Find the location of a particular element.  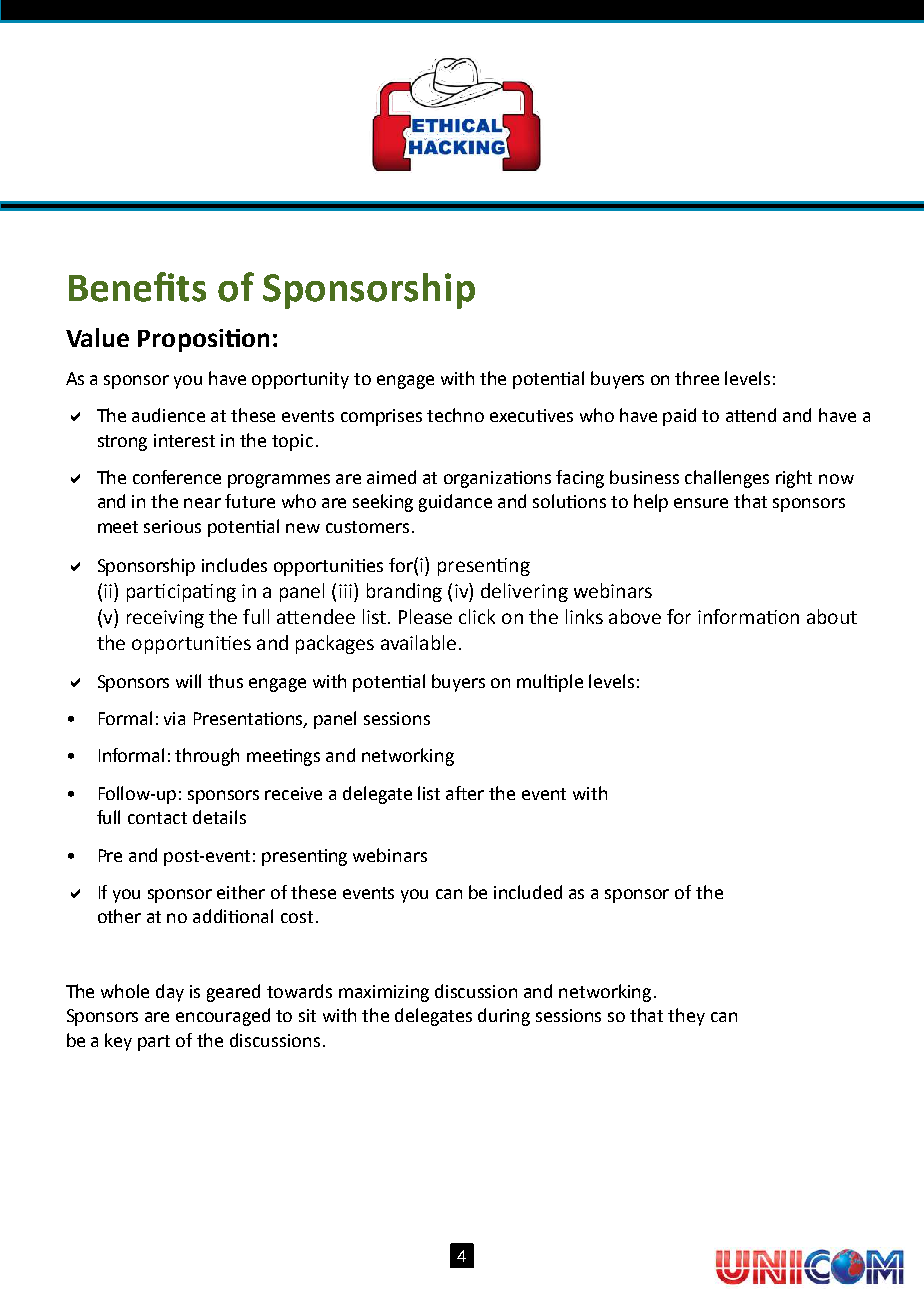

they is located at coordinates (686, 1017).
